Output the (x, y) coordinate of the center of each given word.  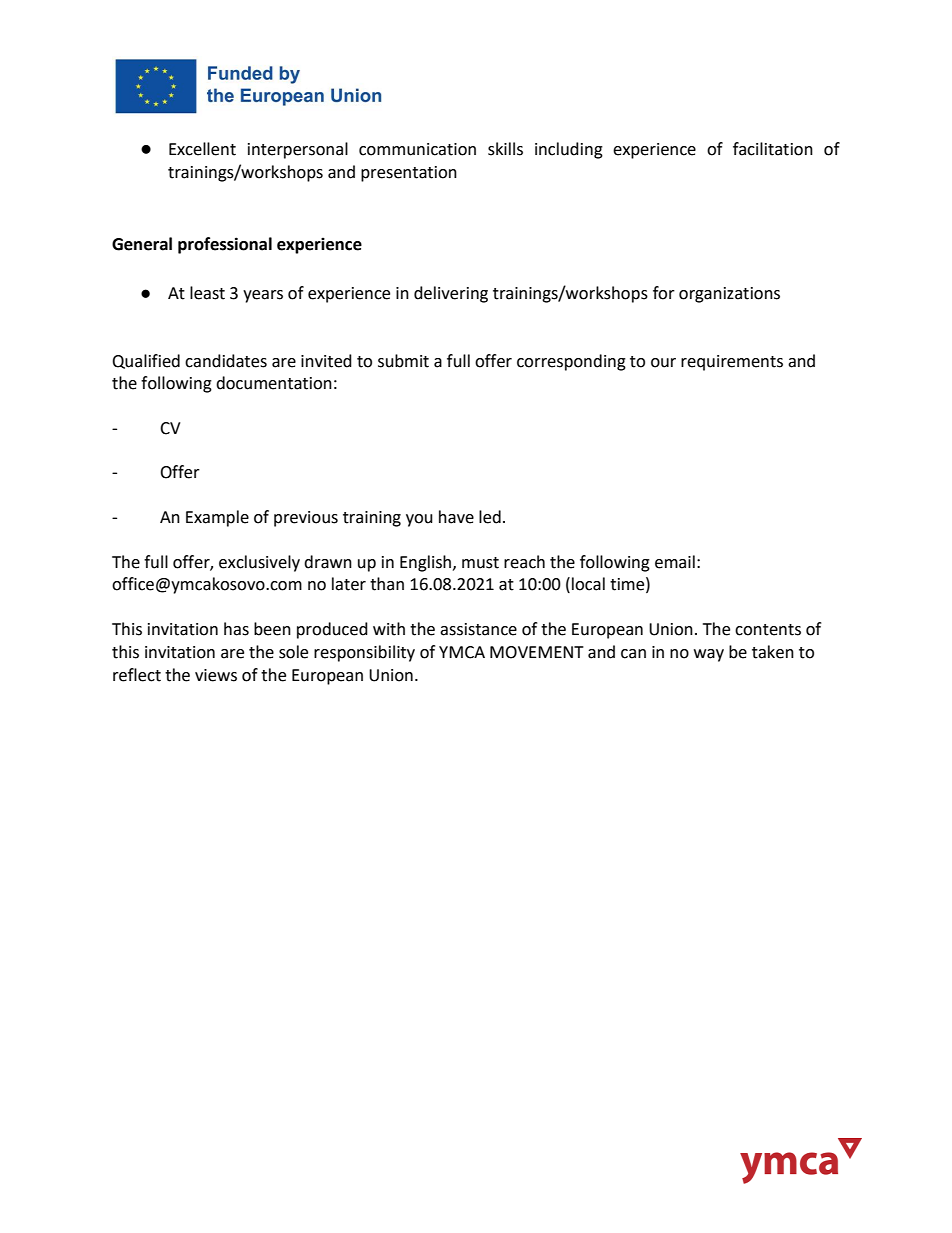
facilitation (773, 149)
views (216, 675)
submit (403, 361)
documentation (274, 383)
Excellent (202, 149)
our (663, 363)
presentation (409, 174)
